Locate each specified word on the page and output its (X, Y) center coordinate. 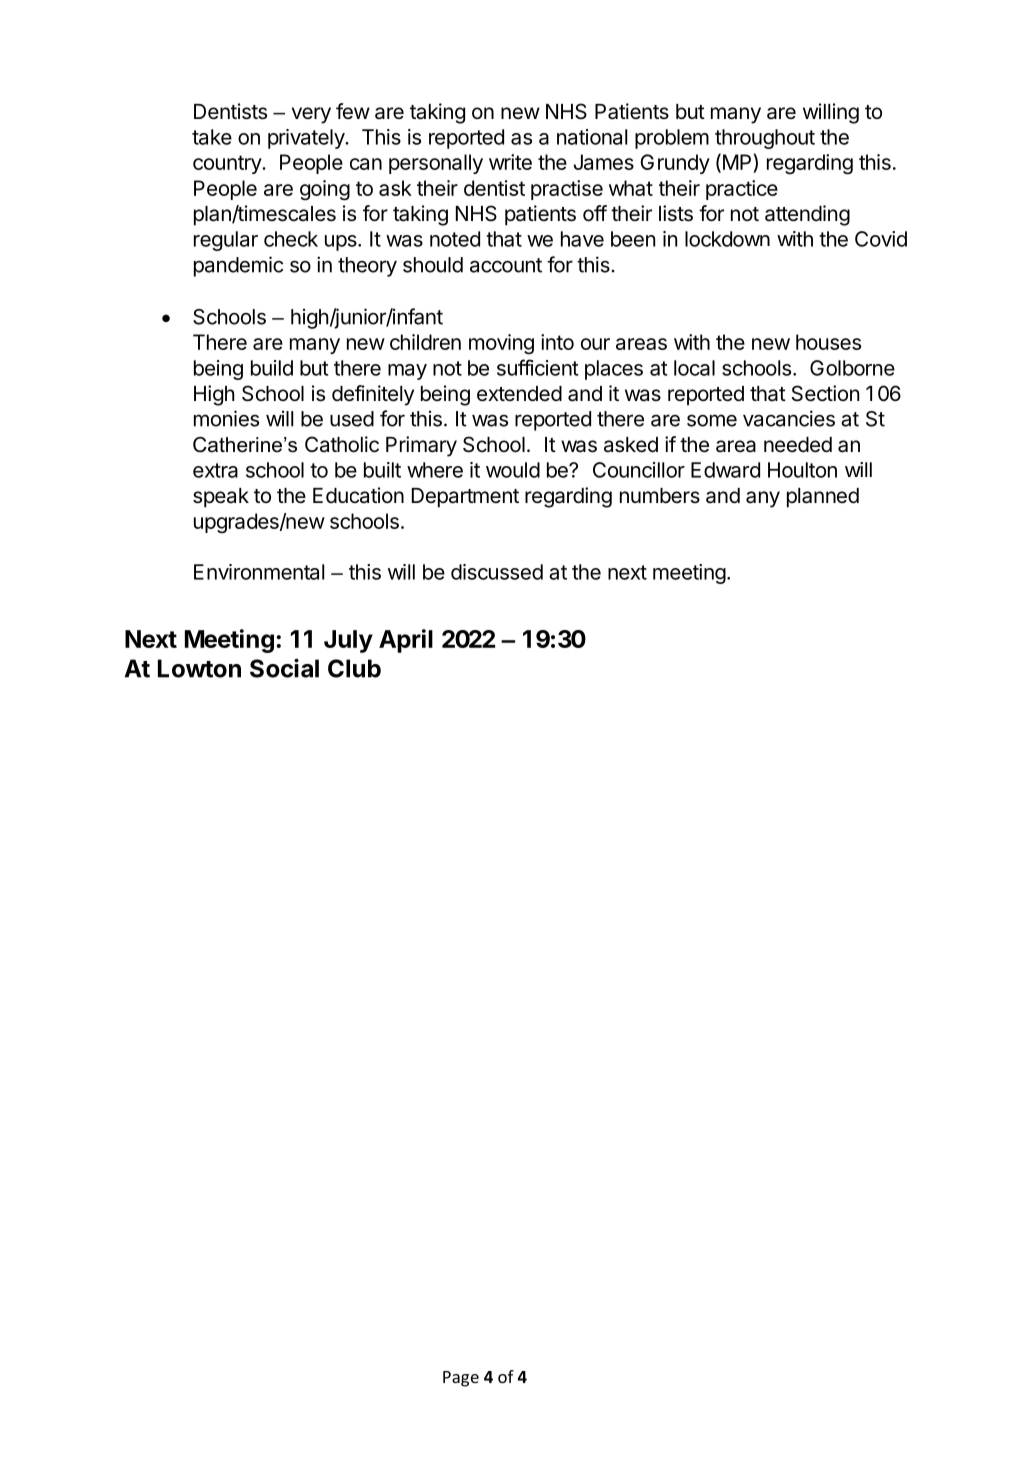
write (510, 162)
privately (307, 139)
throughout (765, 139)
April (406, 641)
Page (461, 1379)
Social (284, 668)
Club (354, 668)
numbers (660, 496)
